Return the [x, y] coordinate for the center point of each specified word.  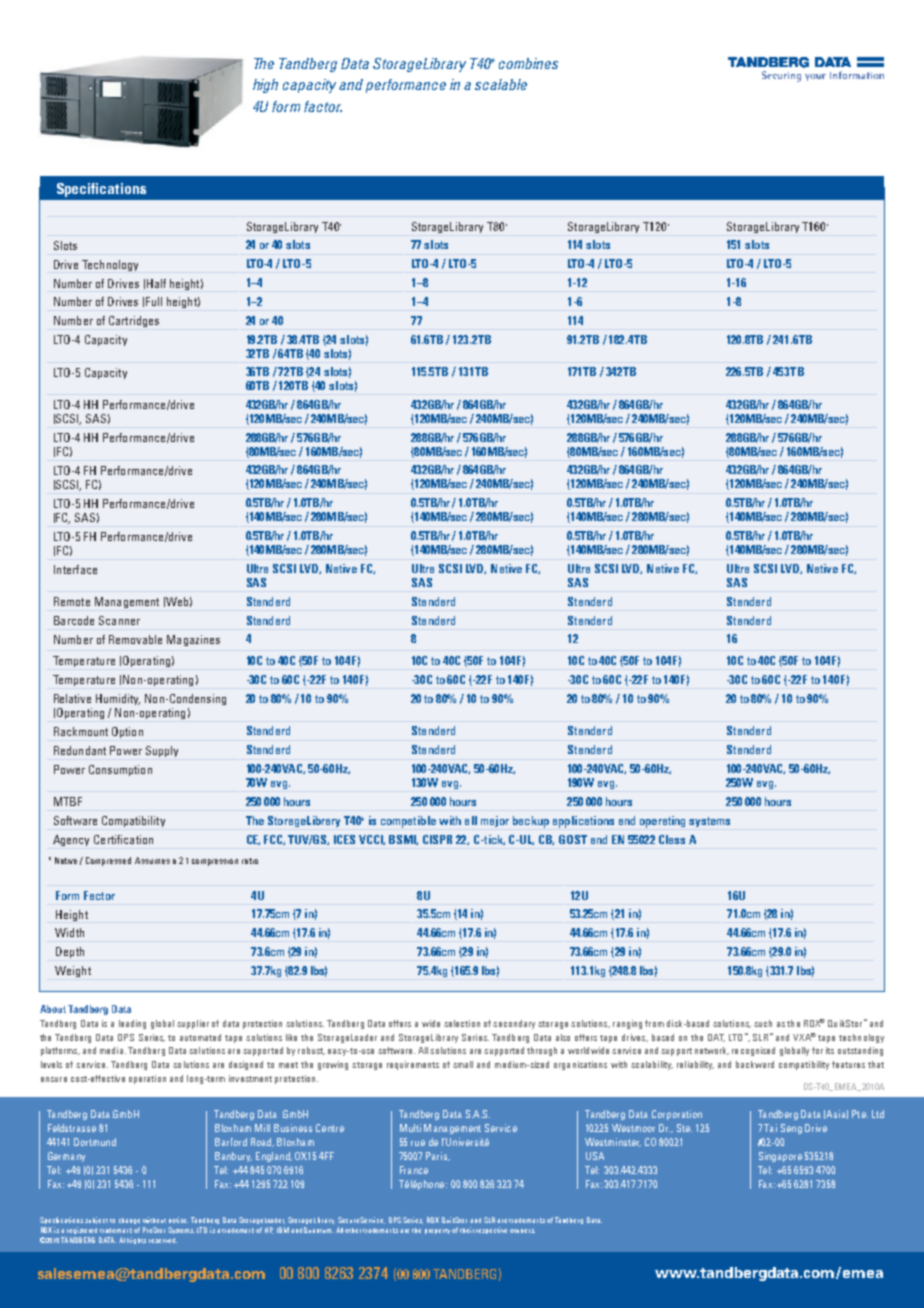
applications [583, 822]
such [763, 1023]
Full [154, 301]
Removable [135, 639]
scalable [501, 84]
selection [462, 1023]
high [265, 86]
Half [156, 283]
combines [528, 63]
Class [672, 839]
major [495, 821]
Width [69, 932]
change [129, 1221]
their [467, 1230]
